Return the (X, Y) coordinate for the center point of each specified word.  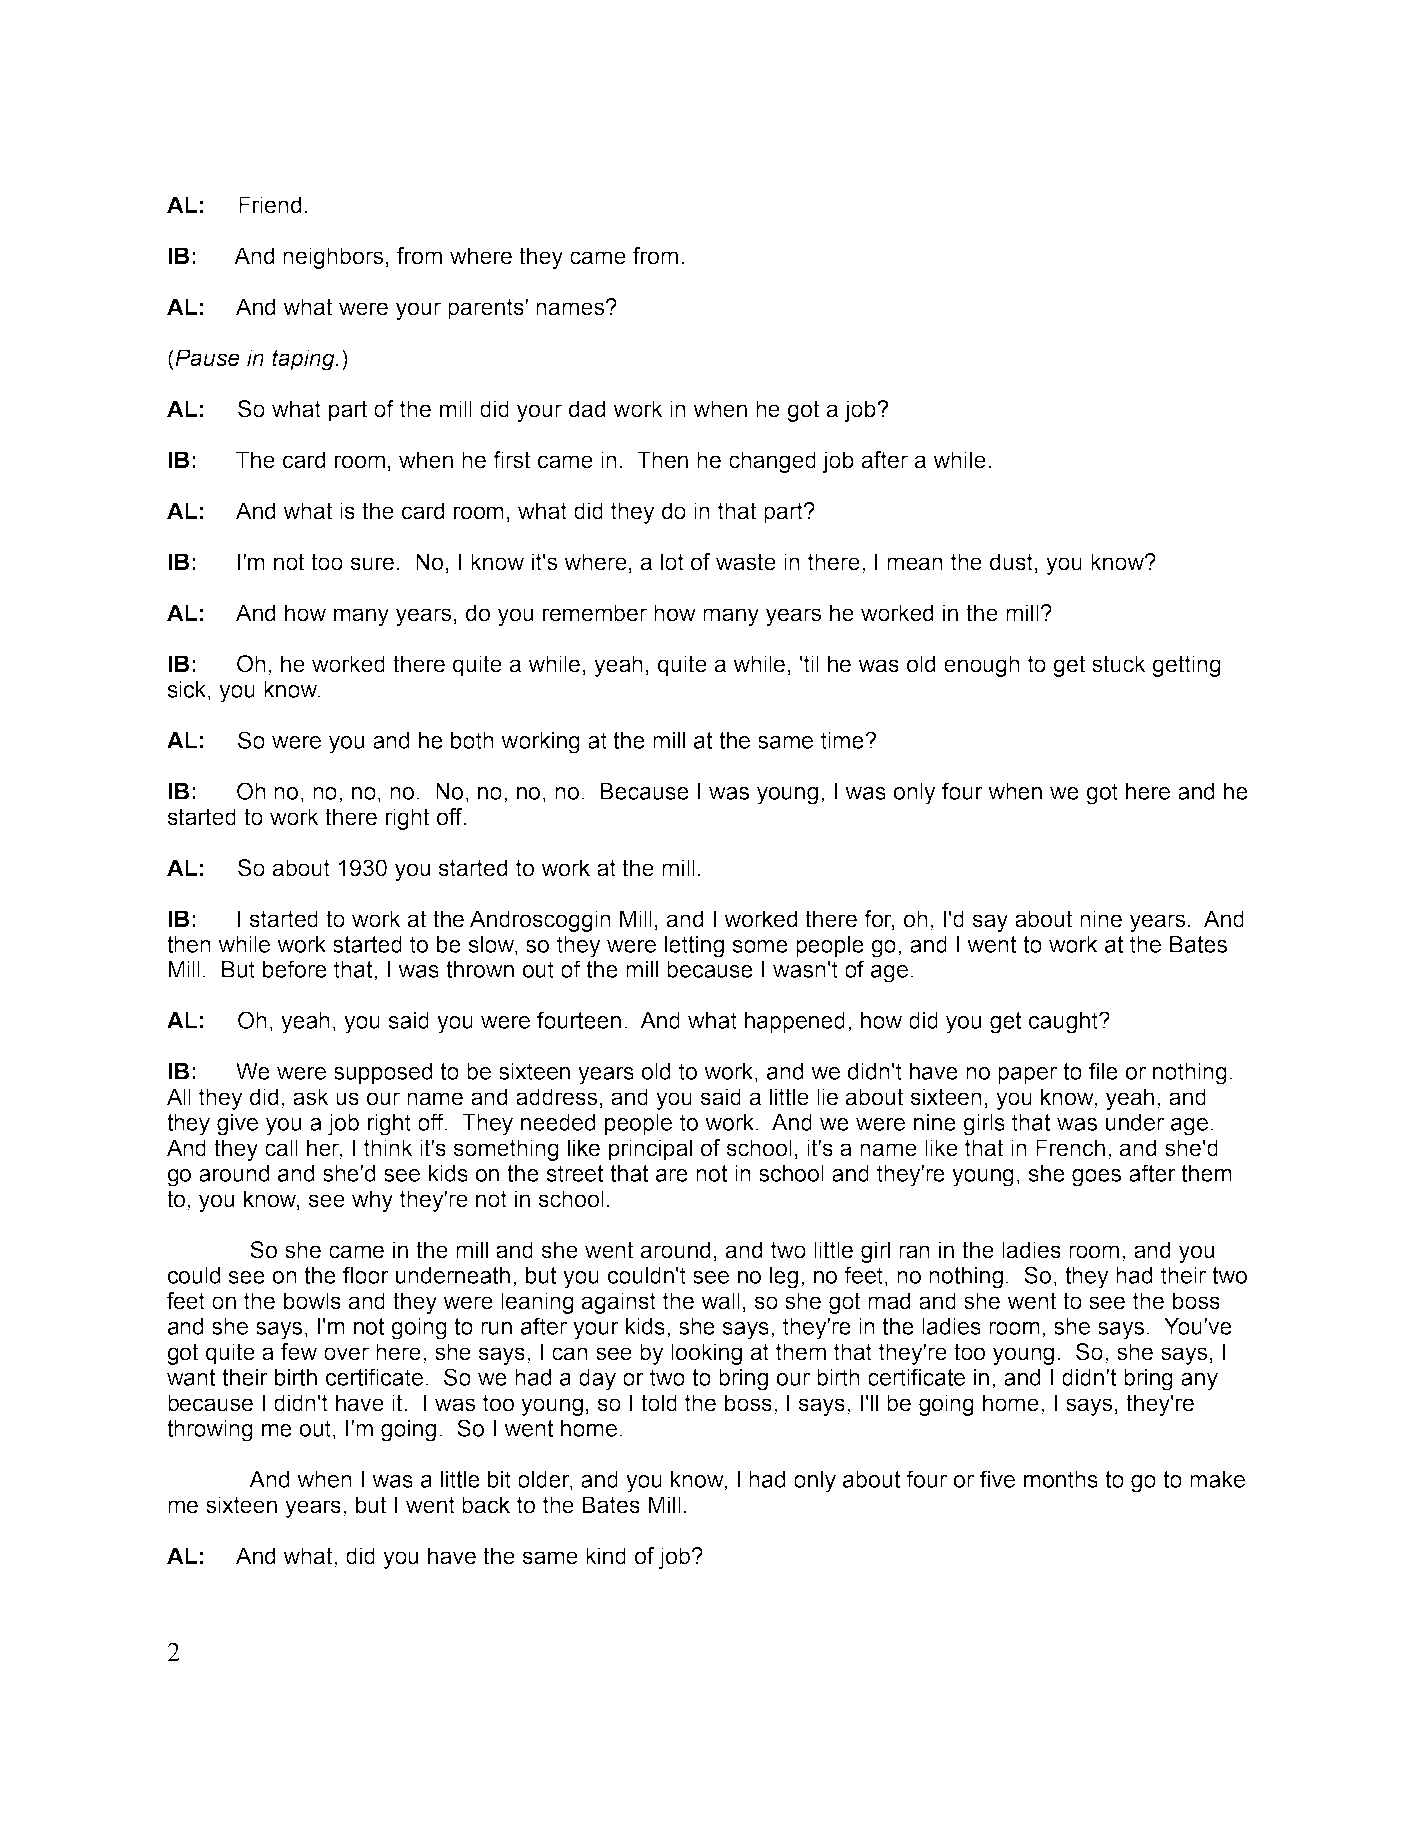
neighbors (333, 258)
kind (606, 1556)
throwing (210, 1431)
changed (772, 462)
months (1061, 1479)
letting (694, 947)
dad (587, 409)
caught (1064, 1023)
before (295, 969)
